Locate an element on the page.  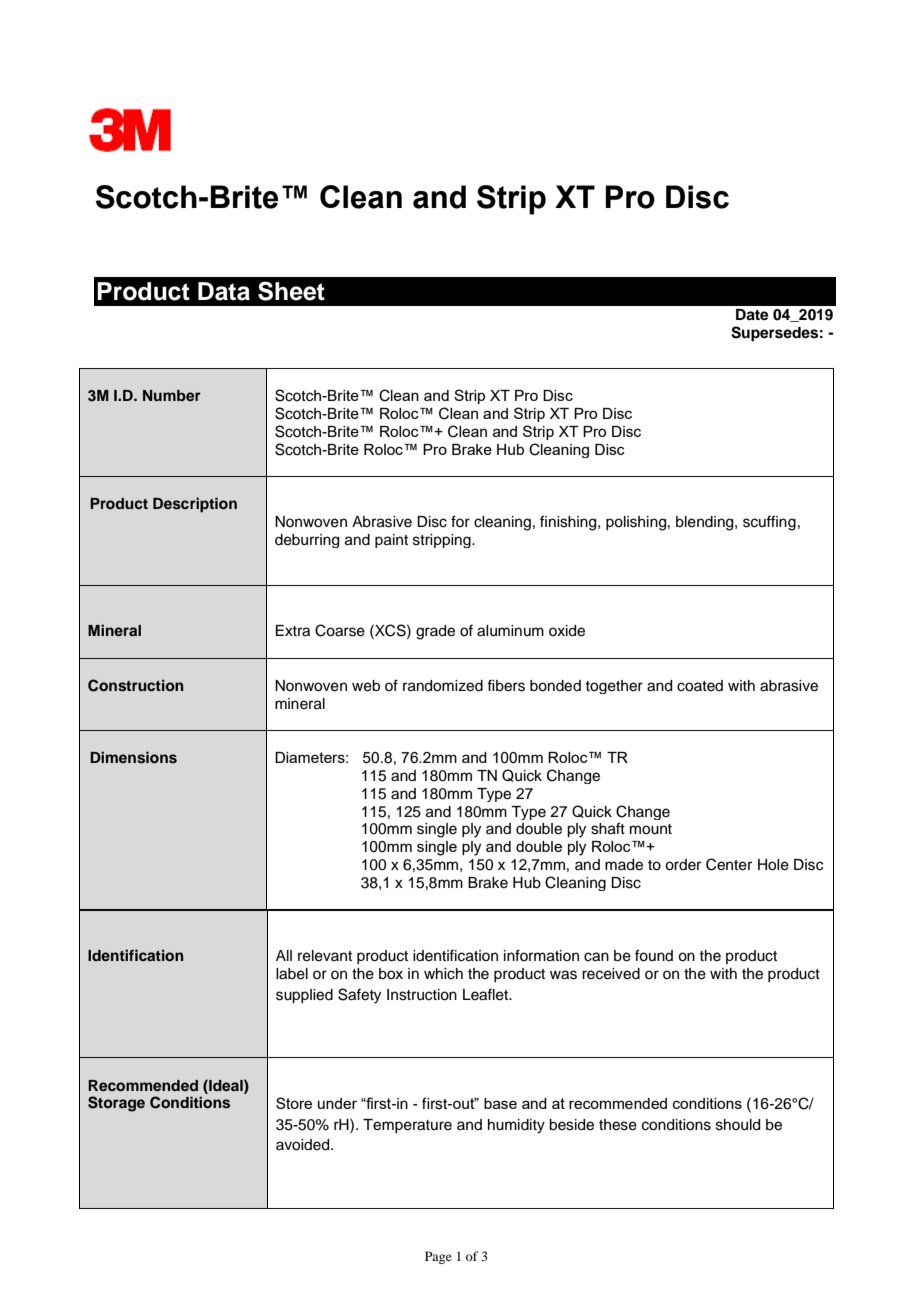
Data is located at coordinates (224, 291).
